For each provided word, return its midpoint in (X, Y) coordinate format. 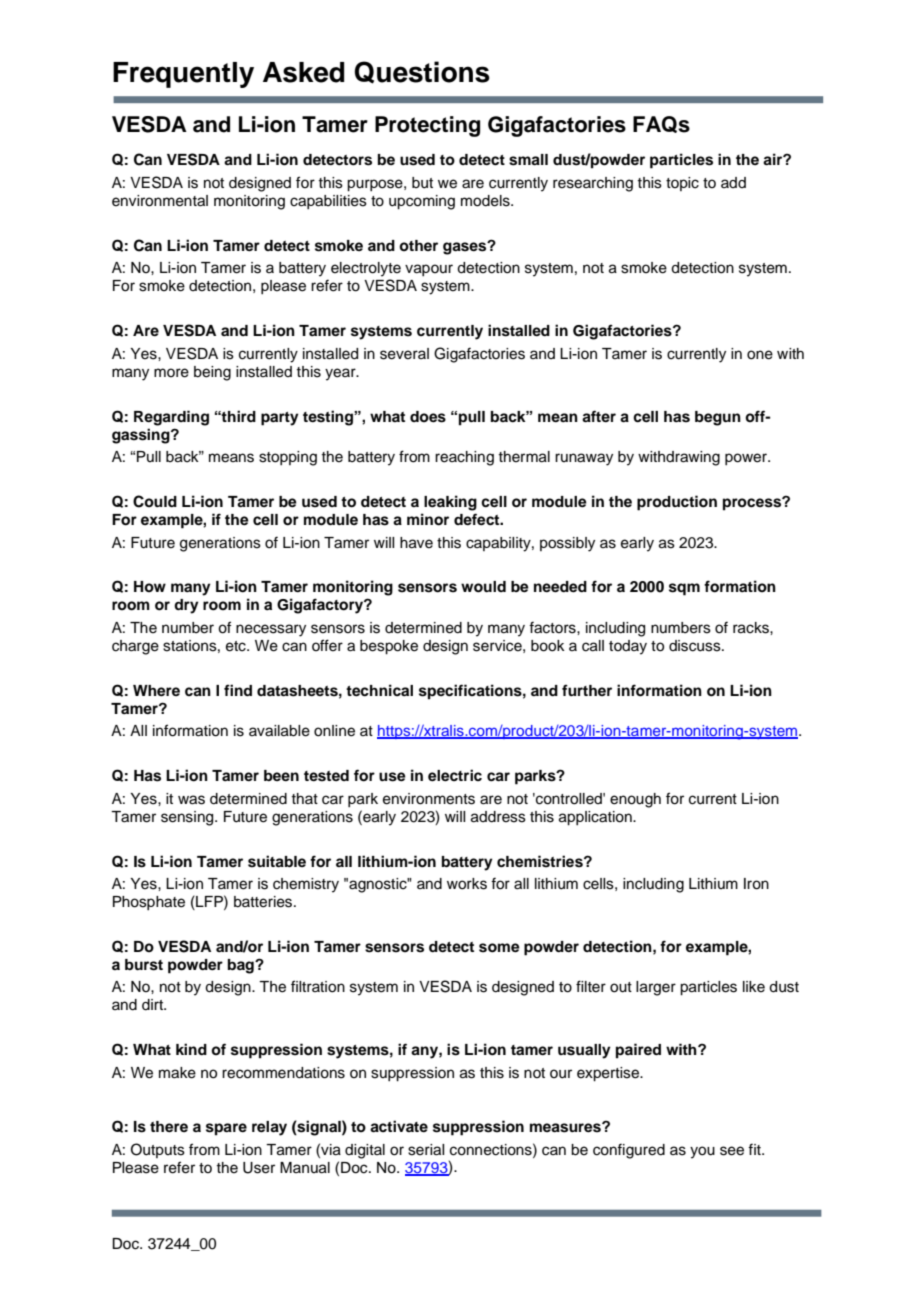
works (467, 884)
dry (186, 606)
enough (635, 800)
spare (226, 1129)
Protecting (427, 126)
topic (682, 184)
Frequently (183, 75)
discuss (696, 646)
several (404, 354)
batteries (264, 902)
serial (426, 1150)
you (702, 1152)
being (212, 373)
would (483, 587)
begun (718, 418)
